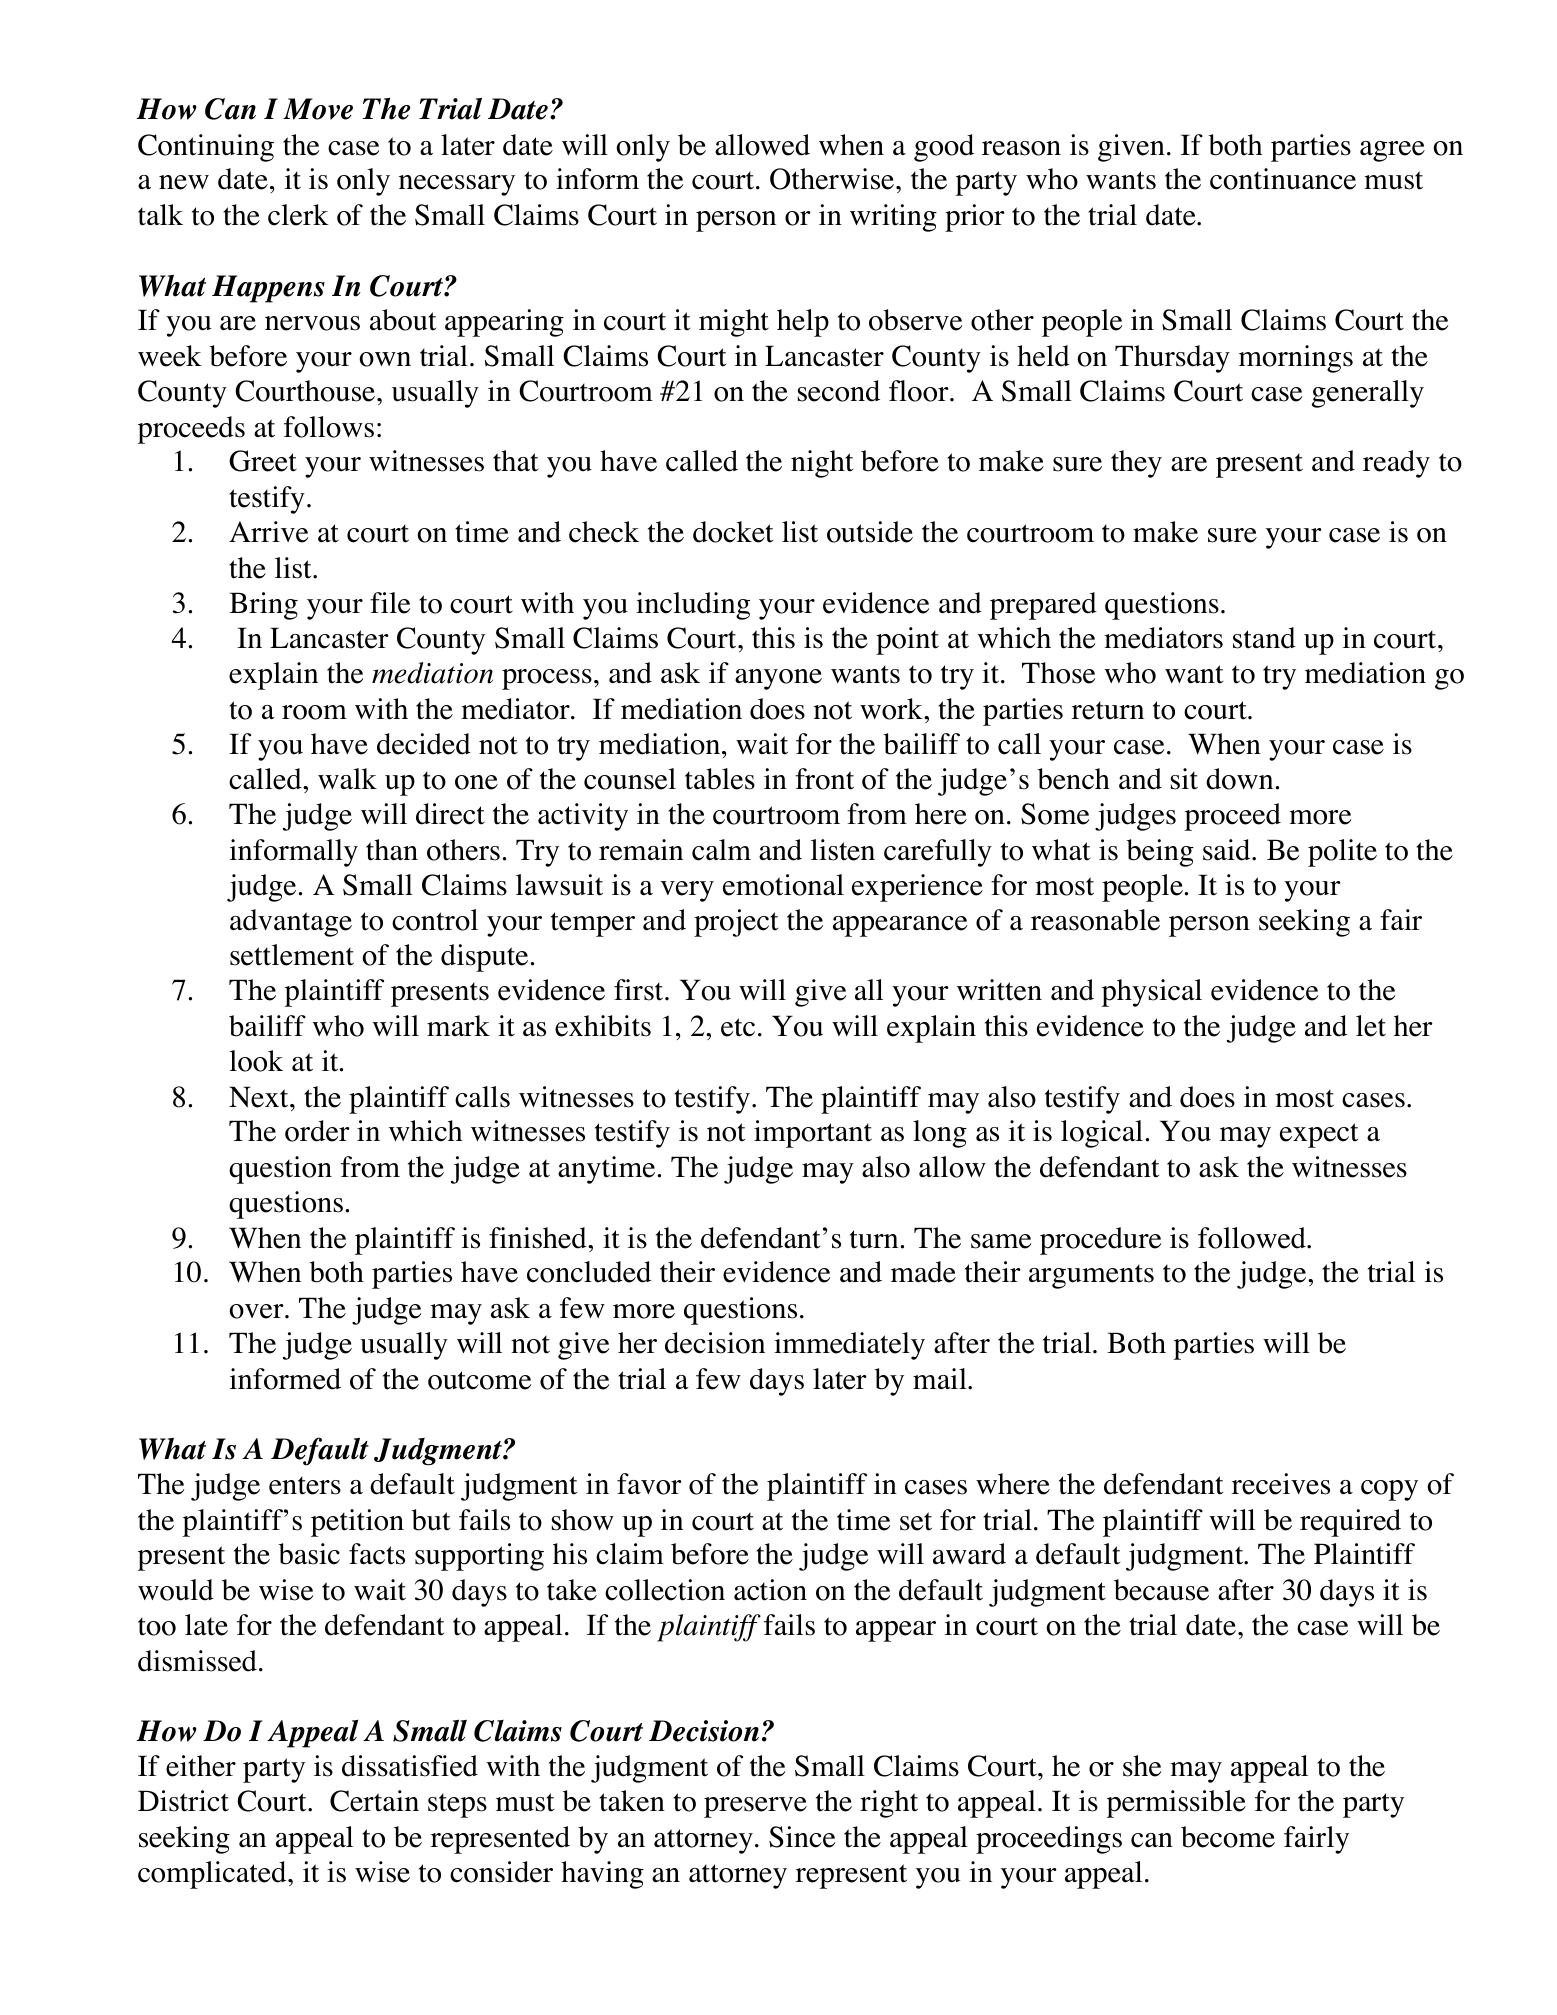  Describe the element at coordinates (298, 215) in the image. I see `clerk` at that location.
